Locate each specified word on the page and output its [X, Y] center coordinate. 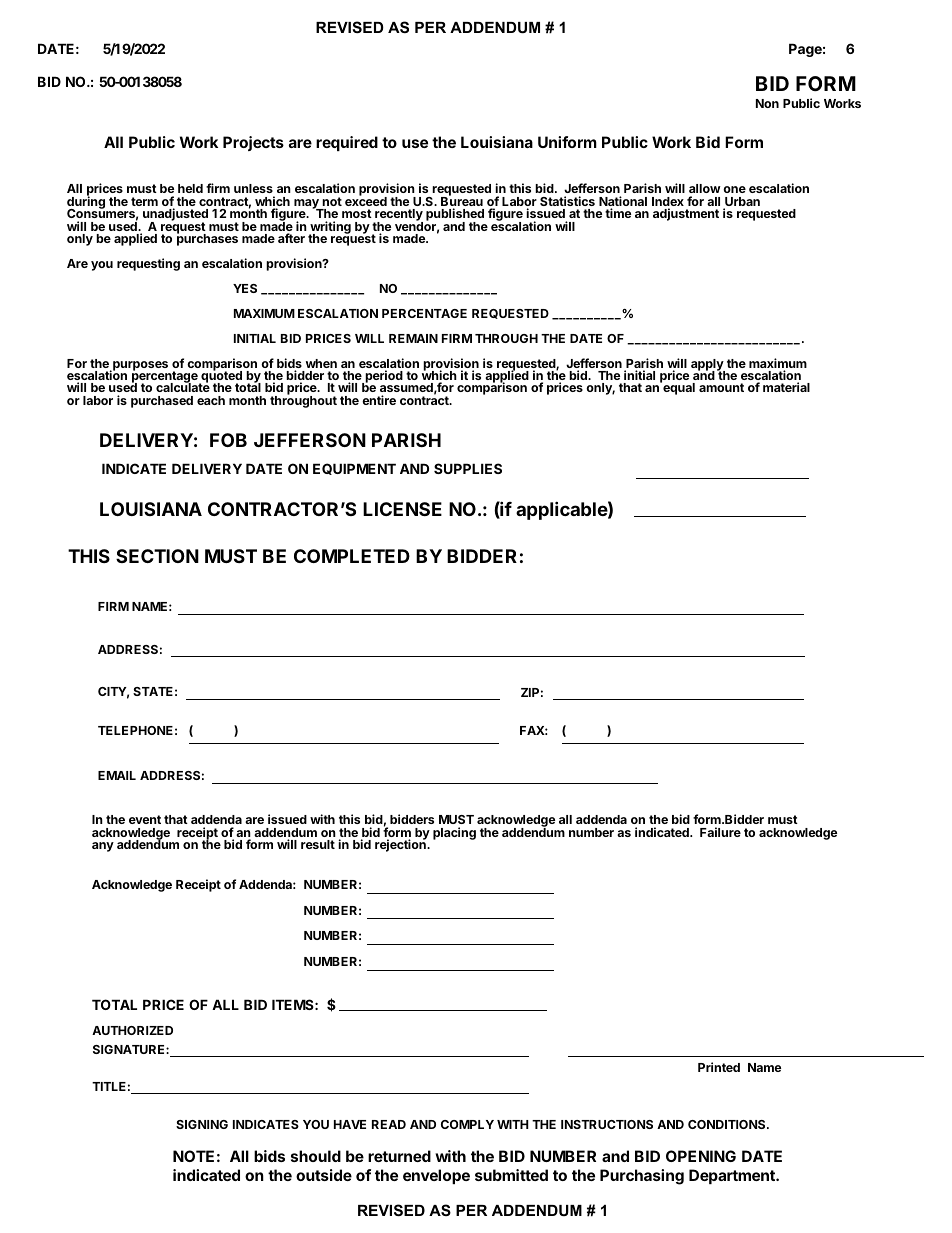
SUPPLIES [468, 468]
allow [705, 188]
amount [721, 387]
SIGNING [202, 1124]
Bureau [462, 202]
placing [454, 833]
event [145, 819]
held [190, 188]
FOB [228, 440]
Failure [720, 832]
